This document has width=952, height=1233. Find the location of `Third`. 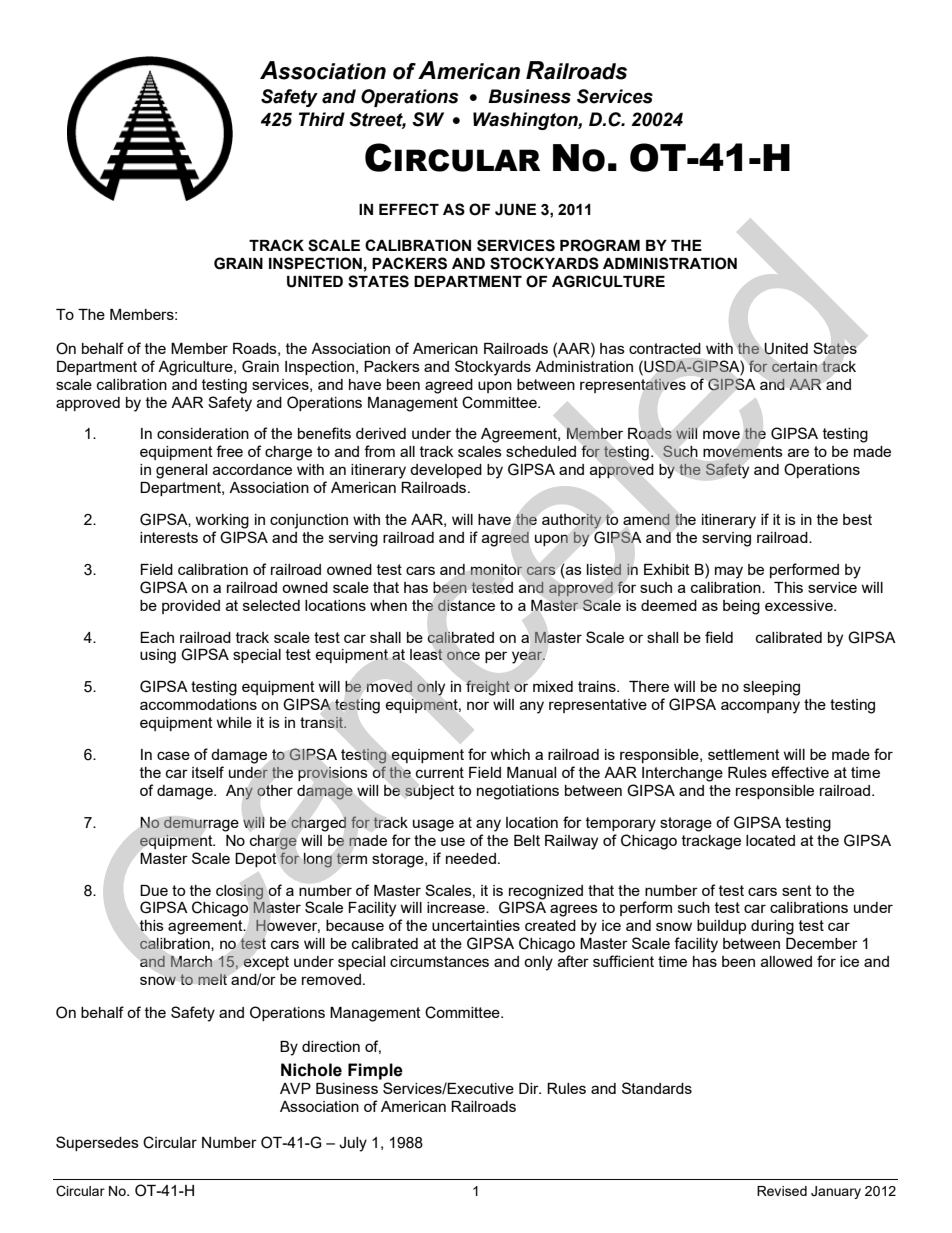

Third is located at coordinates (322, 119).
